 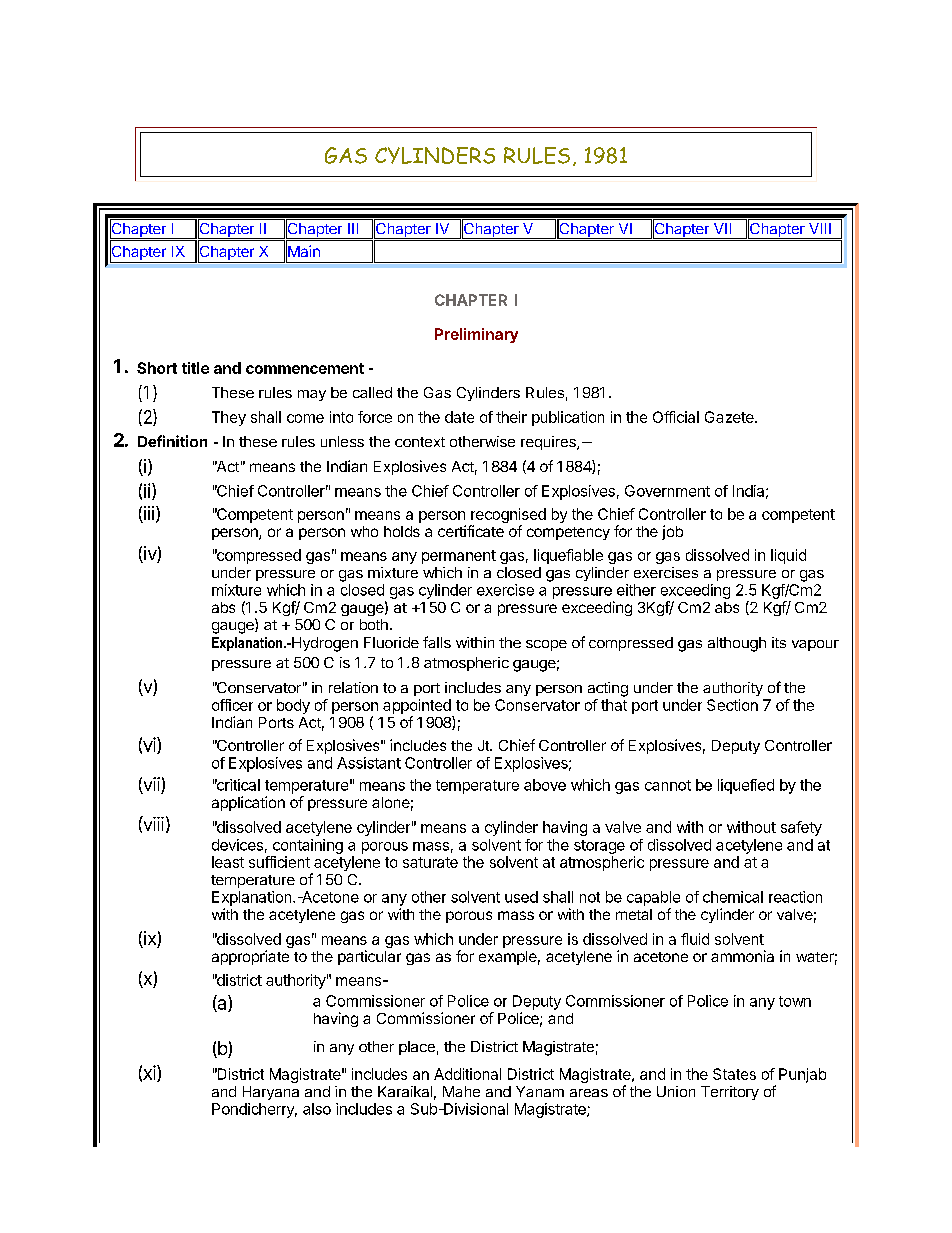 I want to click on safety, so click(x=801, y=828).
